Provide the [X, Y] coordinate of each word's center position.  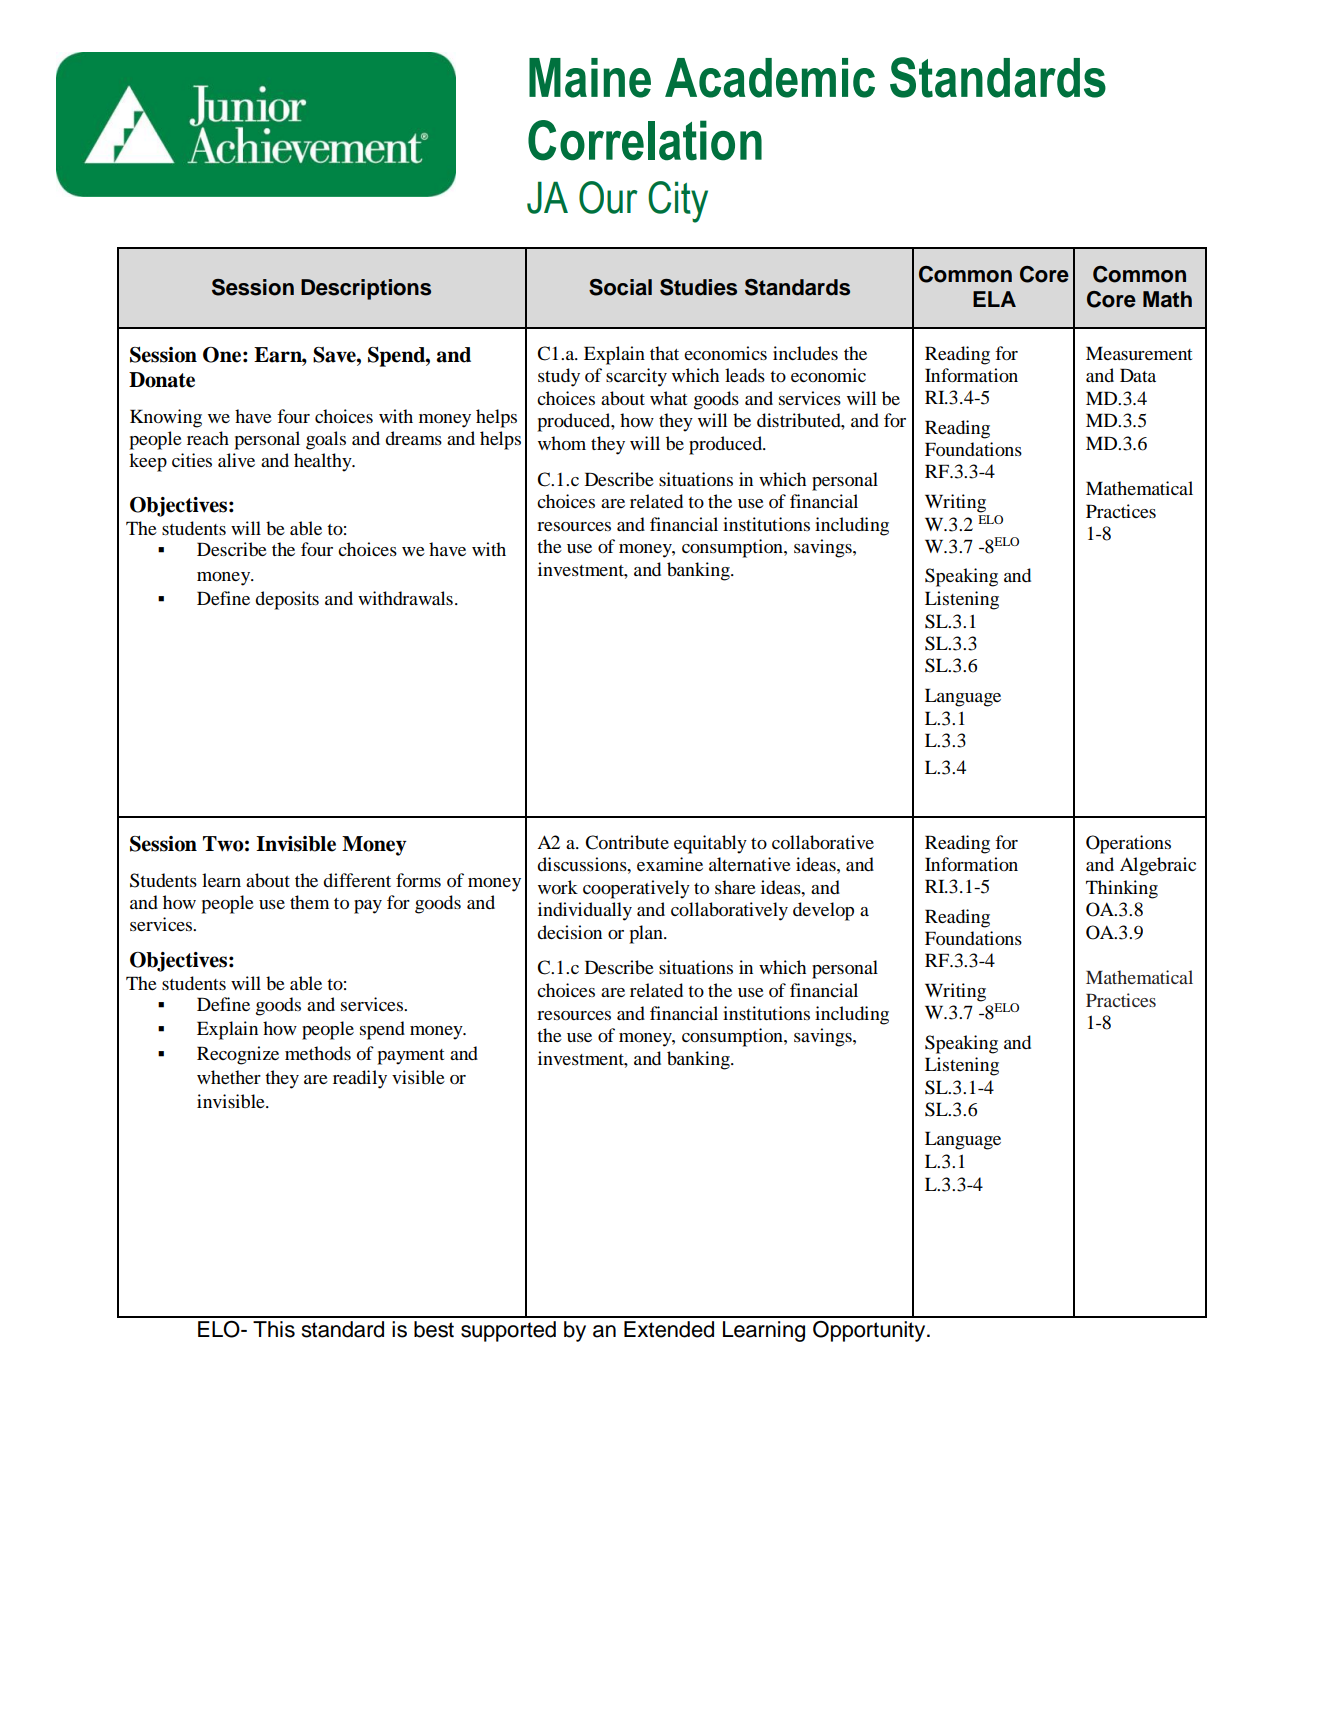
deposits [287, 600]
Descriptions [366, 289]
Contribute [627, 842]
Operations [1128, 844]
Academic [770, 78]
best [434, 1329]
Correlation [645, 140]
